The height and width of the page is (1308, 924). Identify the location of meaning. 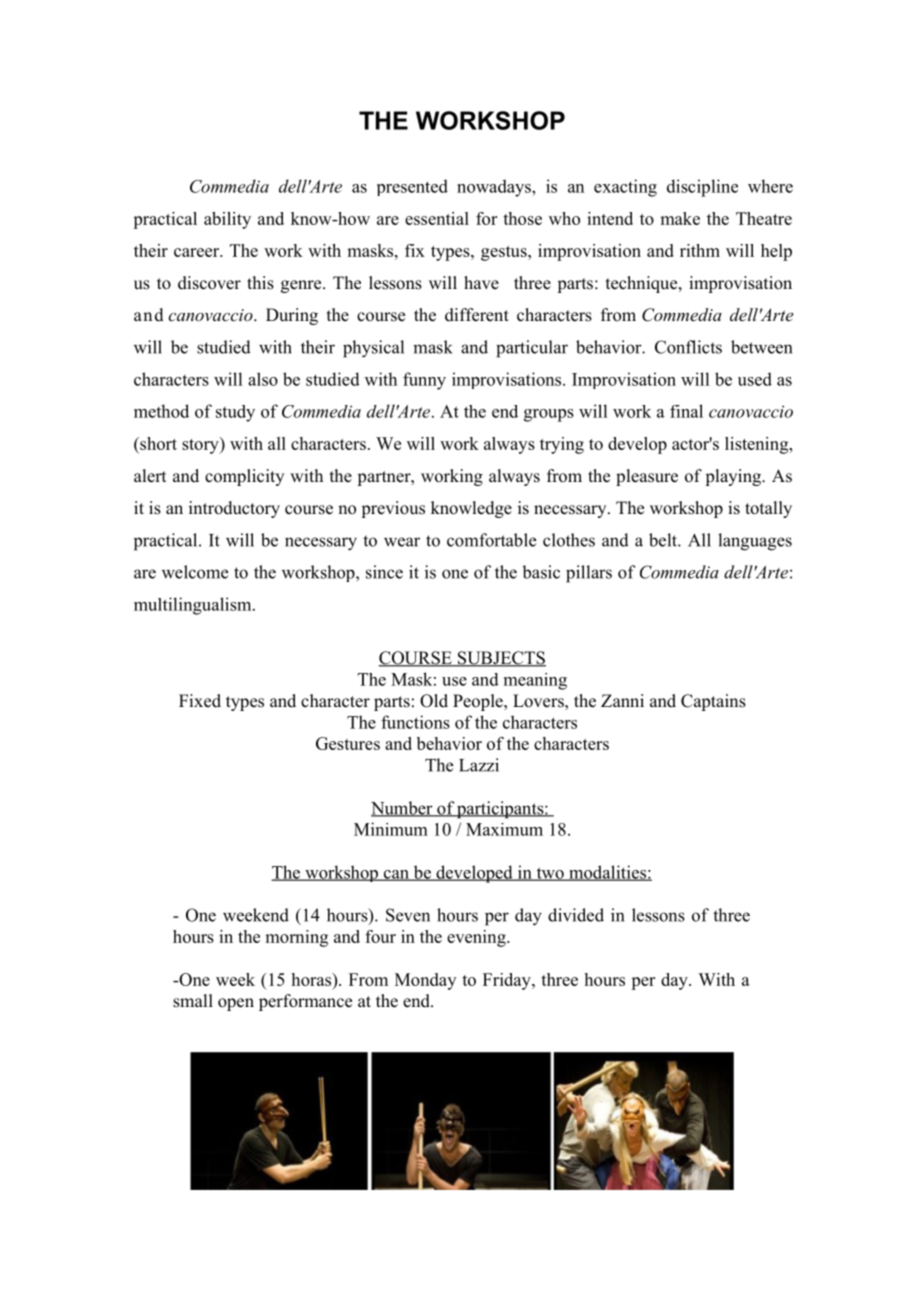
(535, 681).
